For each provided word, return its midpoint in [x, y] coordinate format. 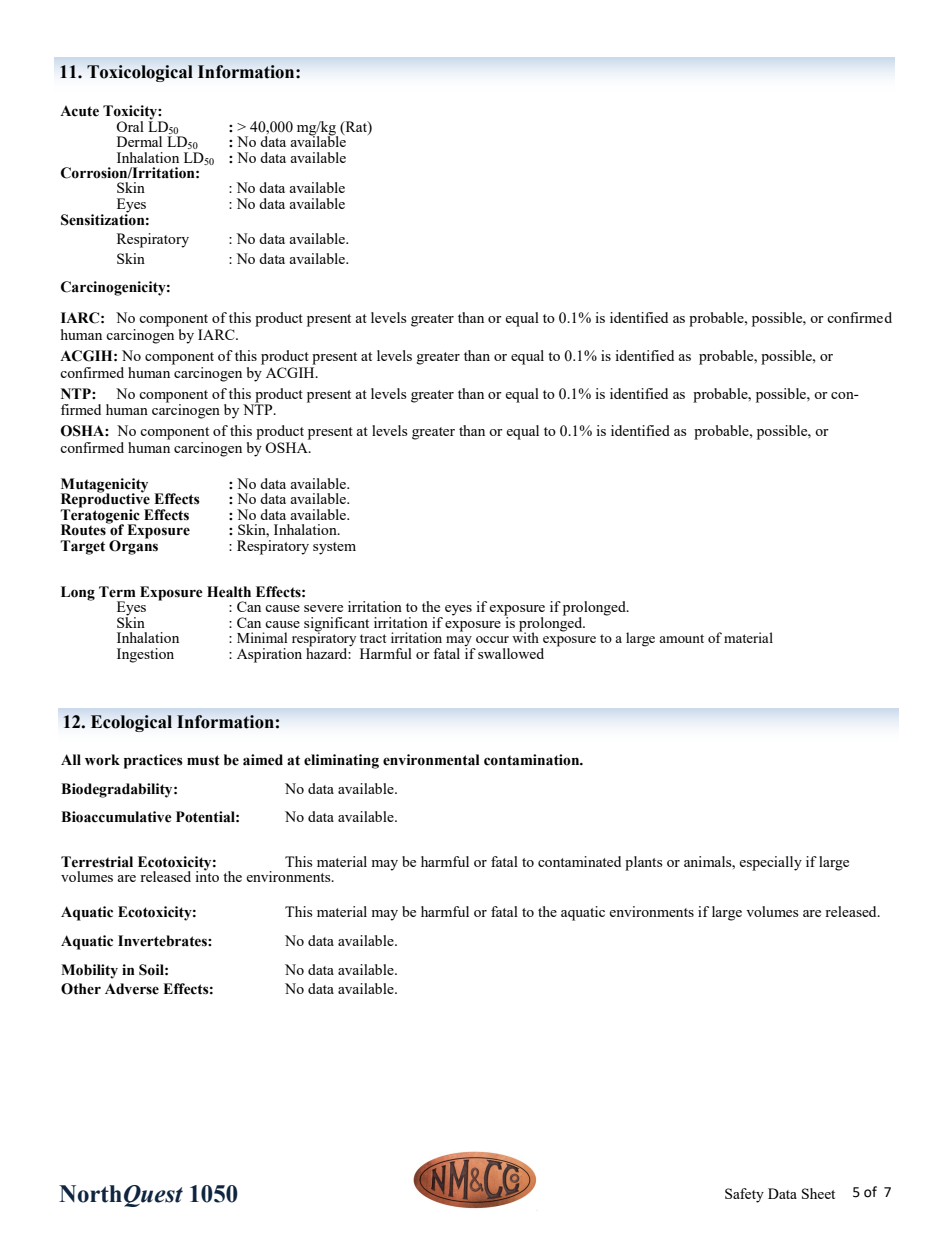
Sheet [818, 1193]
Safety [744, 1195]
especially [770, 863]
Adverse [132, 989]
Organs [133, 546]
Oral [130, 126]
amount [681, 638]
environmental [431, 760]
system [334, 548]
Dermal [139, 141]
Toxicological [140, 73]
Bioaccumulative [116, 817]
